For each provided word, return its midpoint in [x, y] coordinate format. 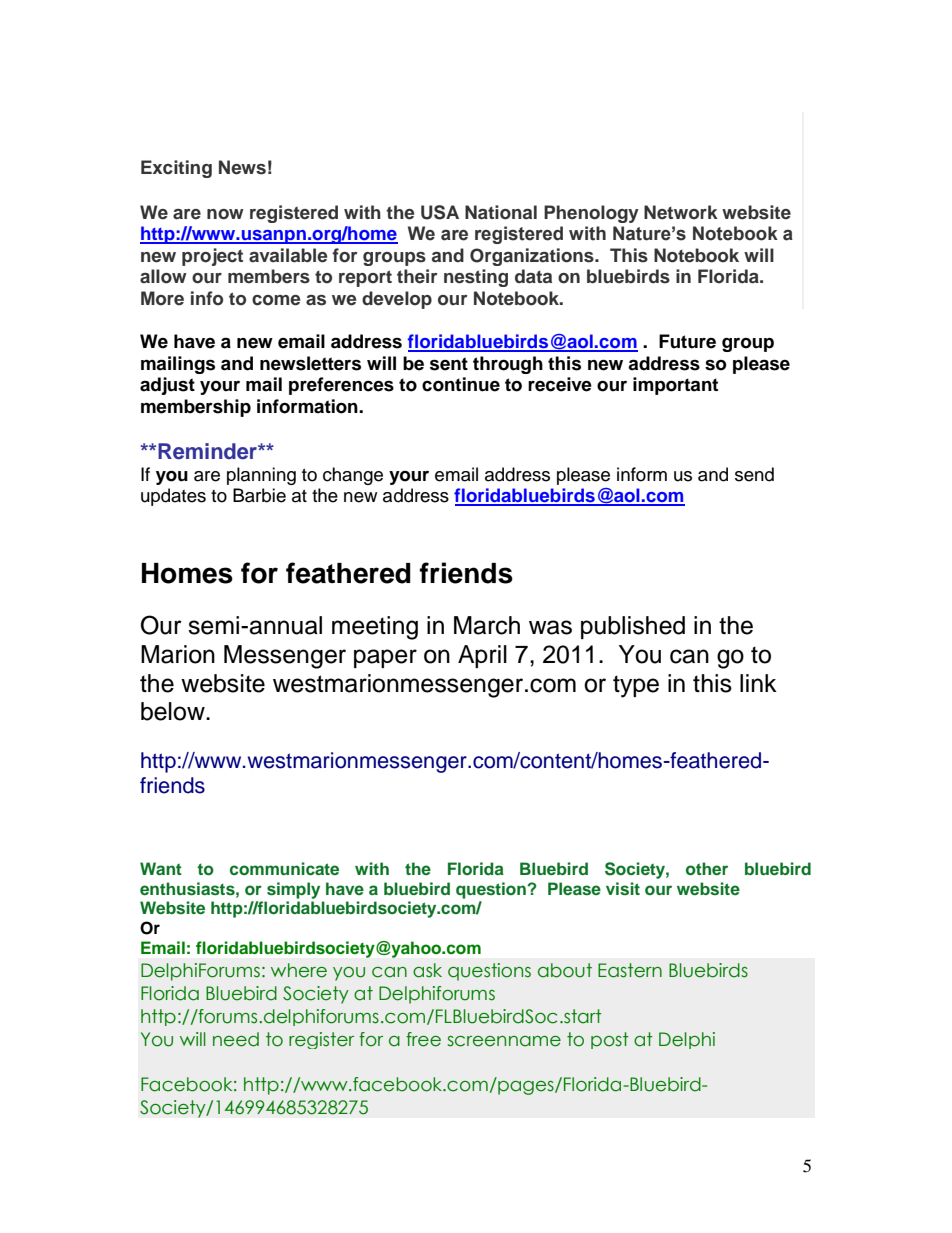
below [174, 711]
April [482, 656]
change [353, 476]
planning [261, 476]
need [236, 1039]
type [636, 686]
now [225, 214]
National [501, 212]
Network [681, 212]
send [754, 474]
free [423, 1039]
